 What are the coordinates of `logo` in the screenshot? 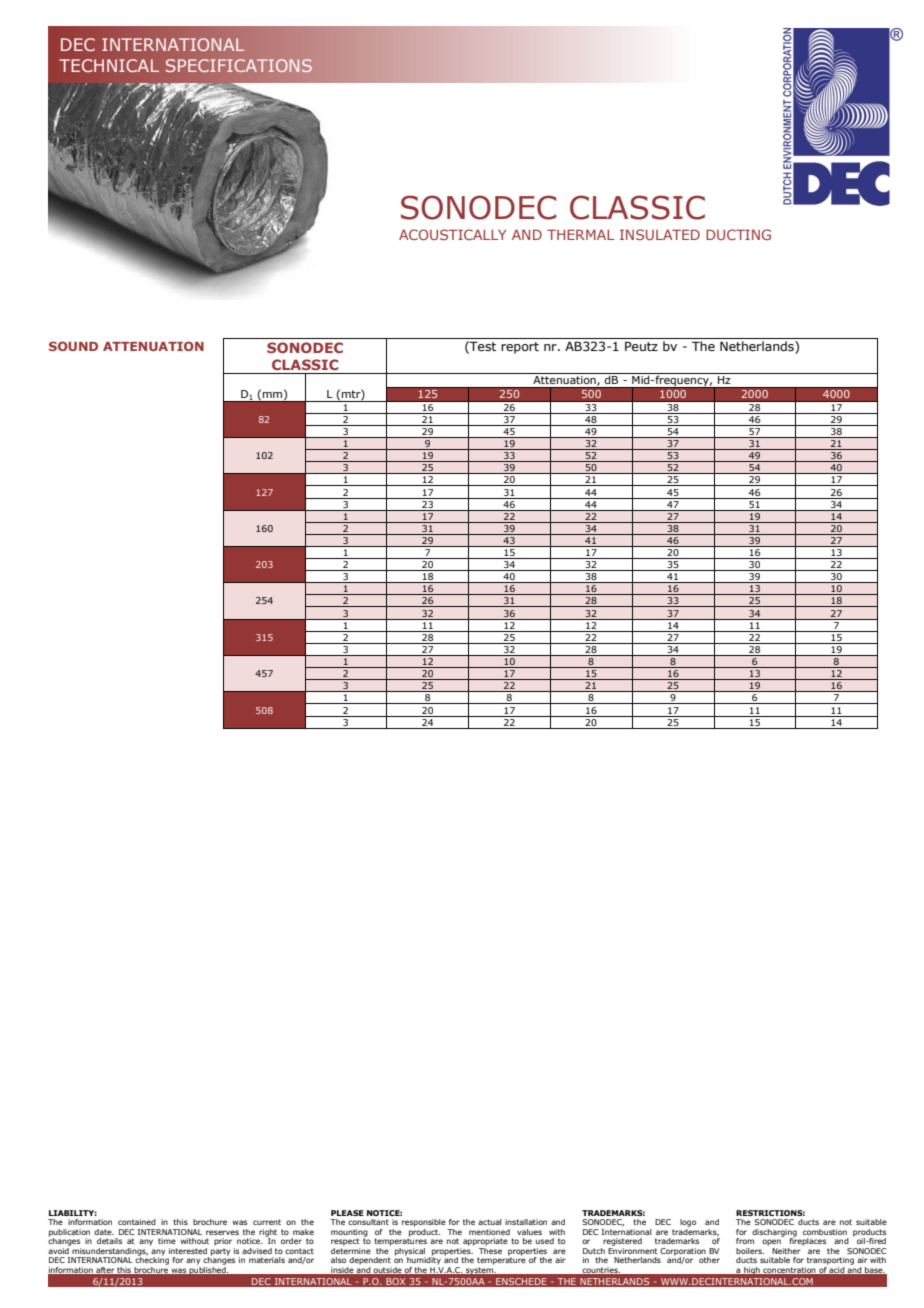 It's located at (688, 1223).
